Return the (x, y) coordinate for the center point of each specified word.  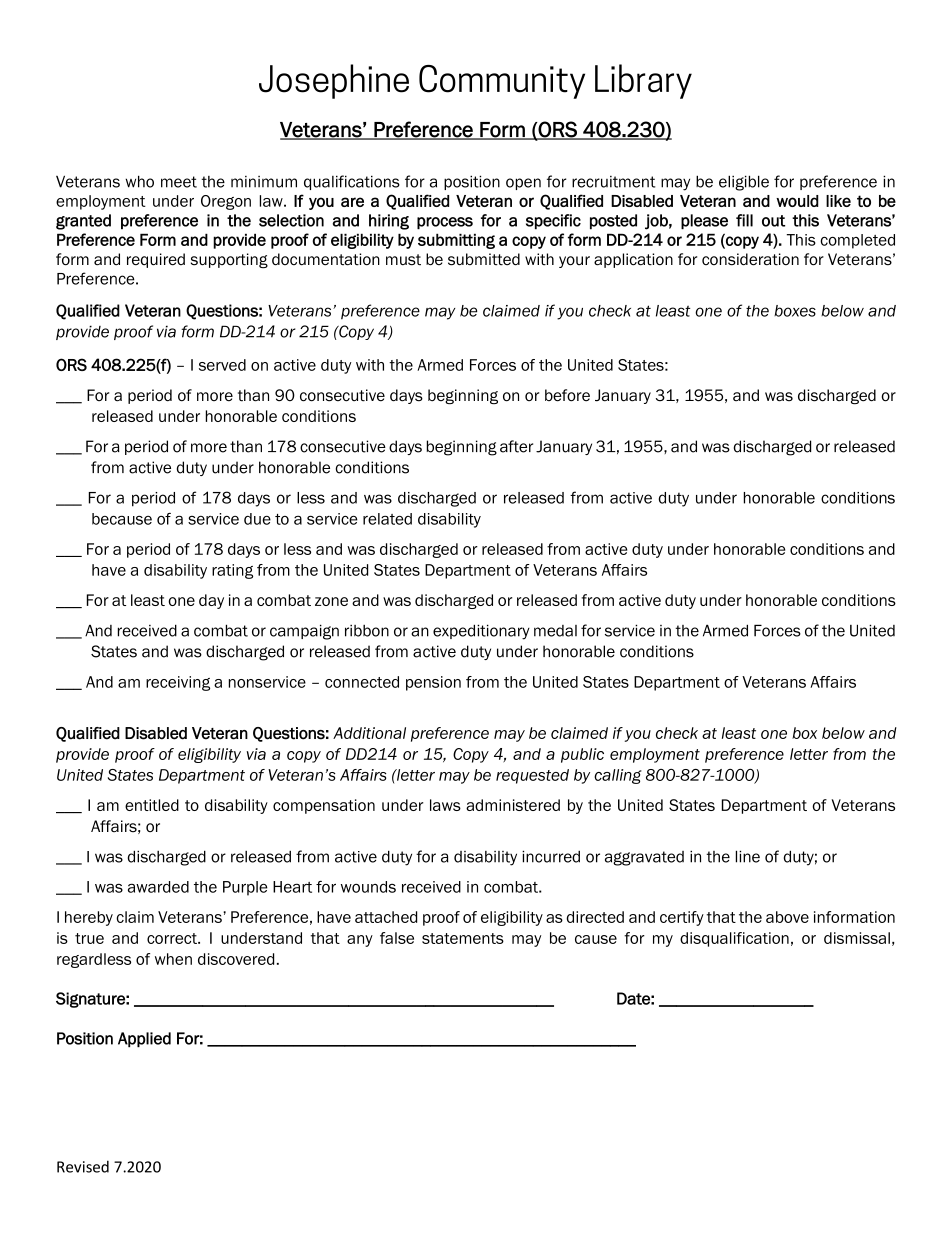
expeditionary (481, 632)
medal (555, 631)
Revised (83, 1166)
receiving (178, 683)
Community (502, 82)
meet (179, 182)
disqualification (734, 939)
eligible (744, 183)
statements (463, 938)
